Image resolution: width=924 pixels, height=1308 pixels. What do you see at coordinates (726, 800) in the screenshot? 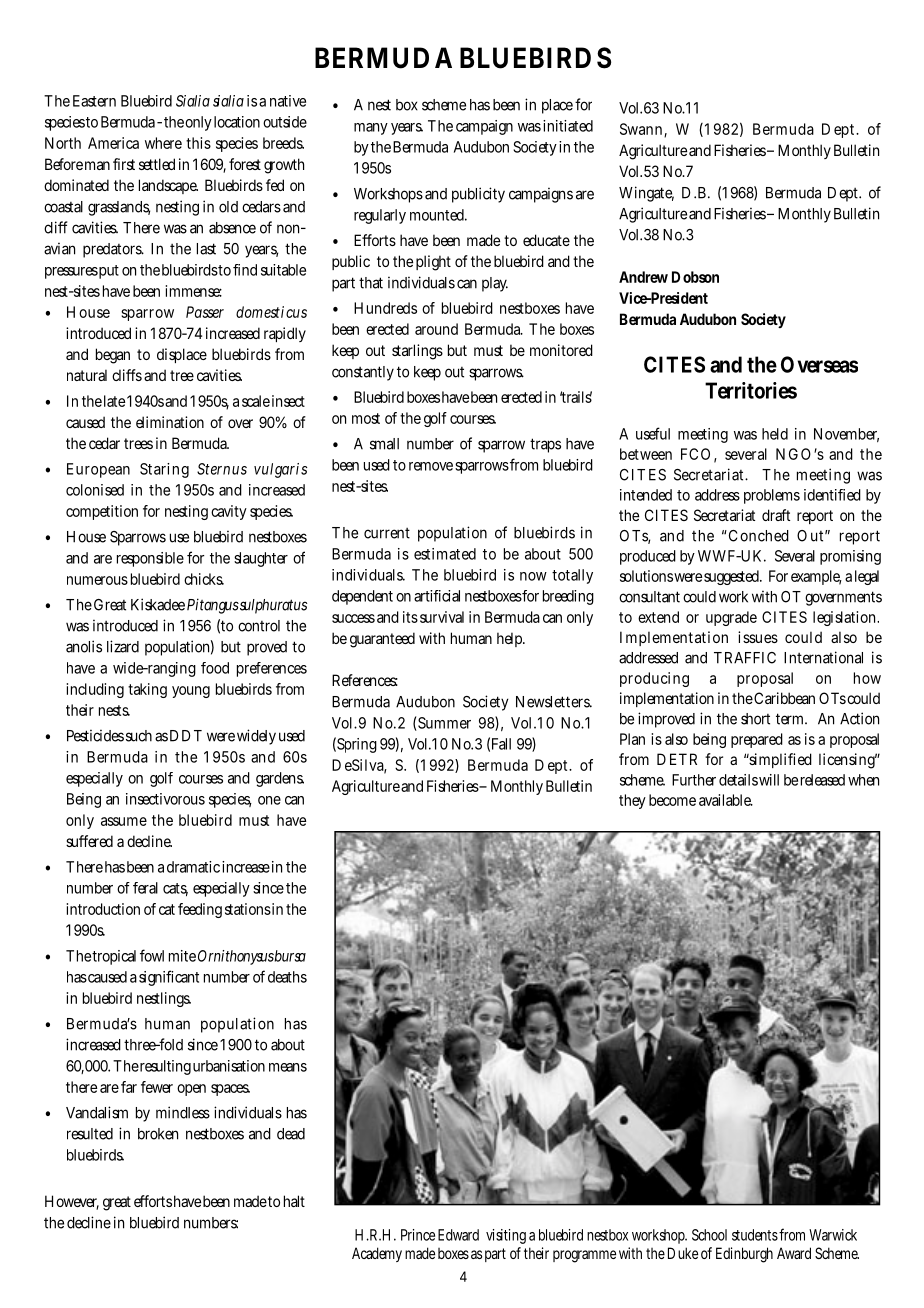
I see `available` at bounding box center [726, 800].
